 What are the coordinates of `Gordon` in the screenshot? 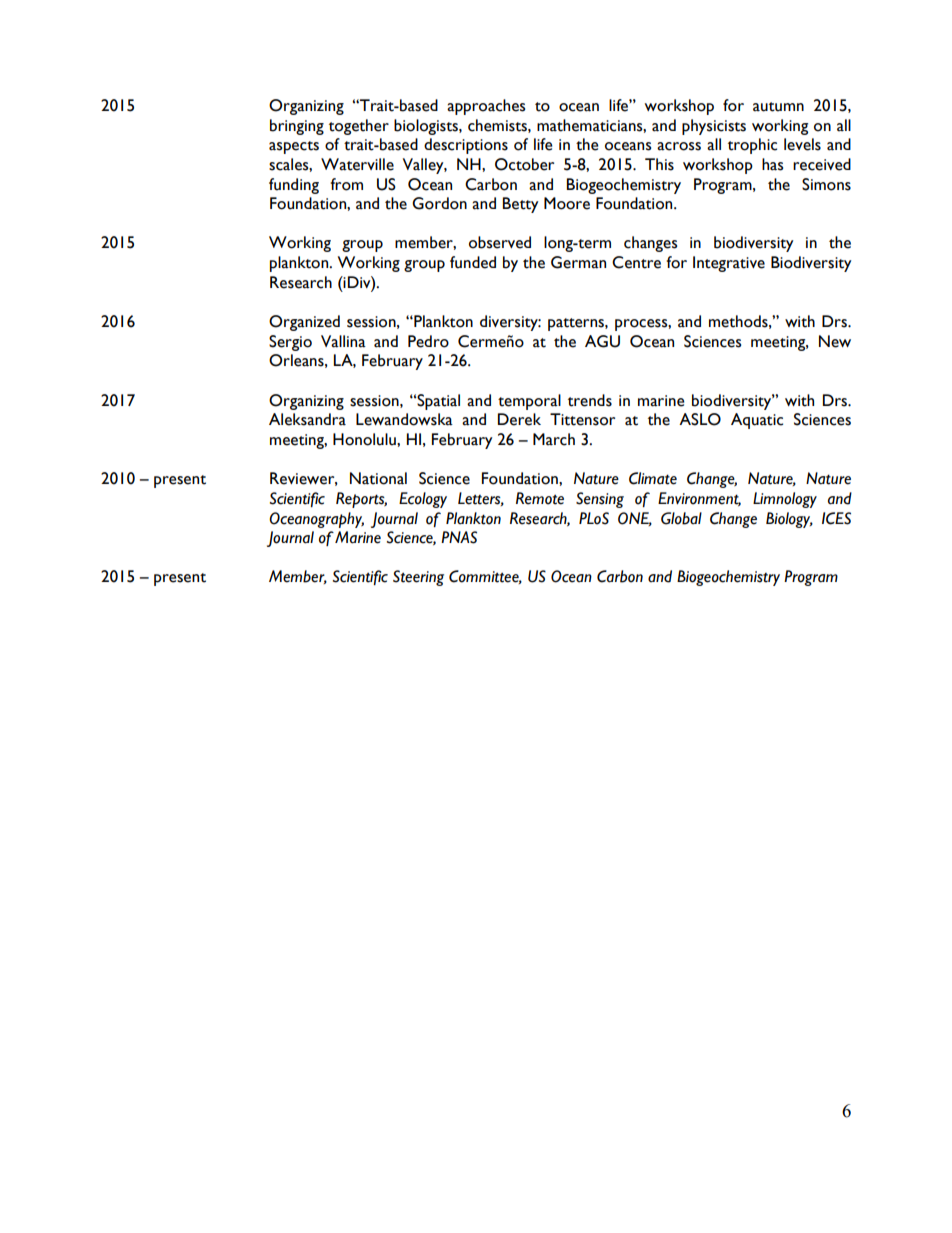 It's located at (439, 203).
